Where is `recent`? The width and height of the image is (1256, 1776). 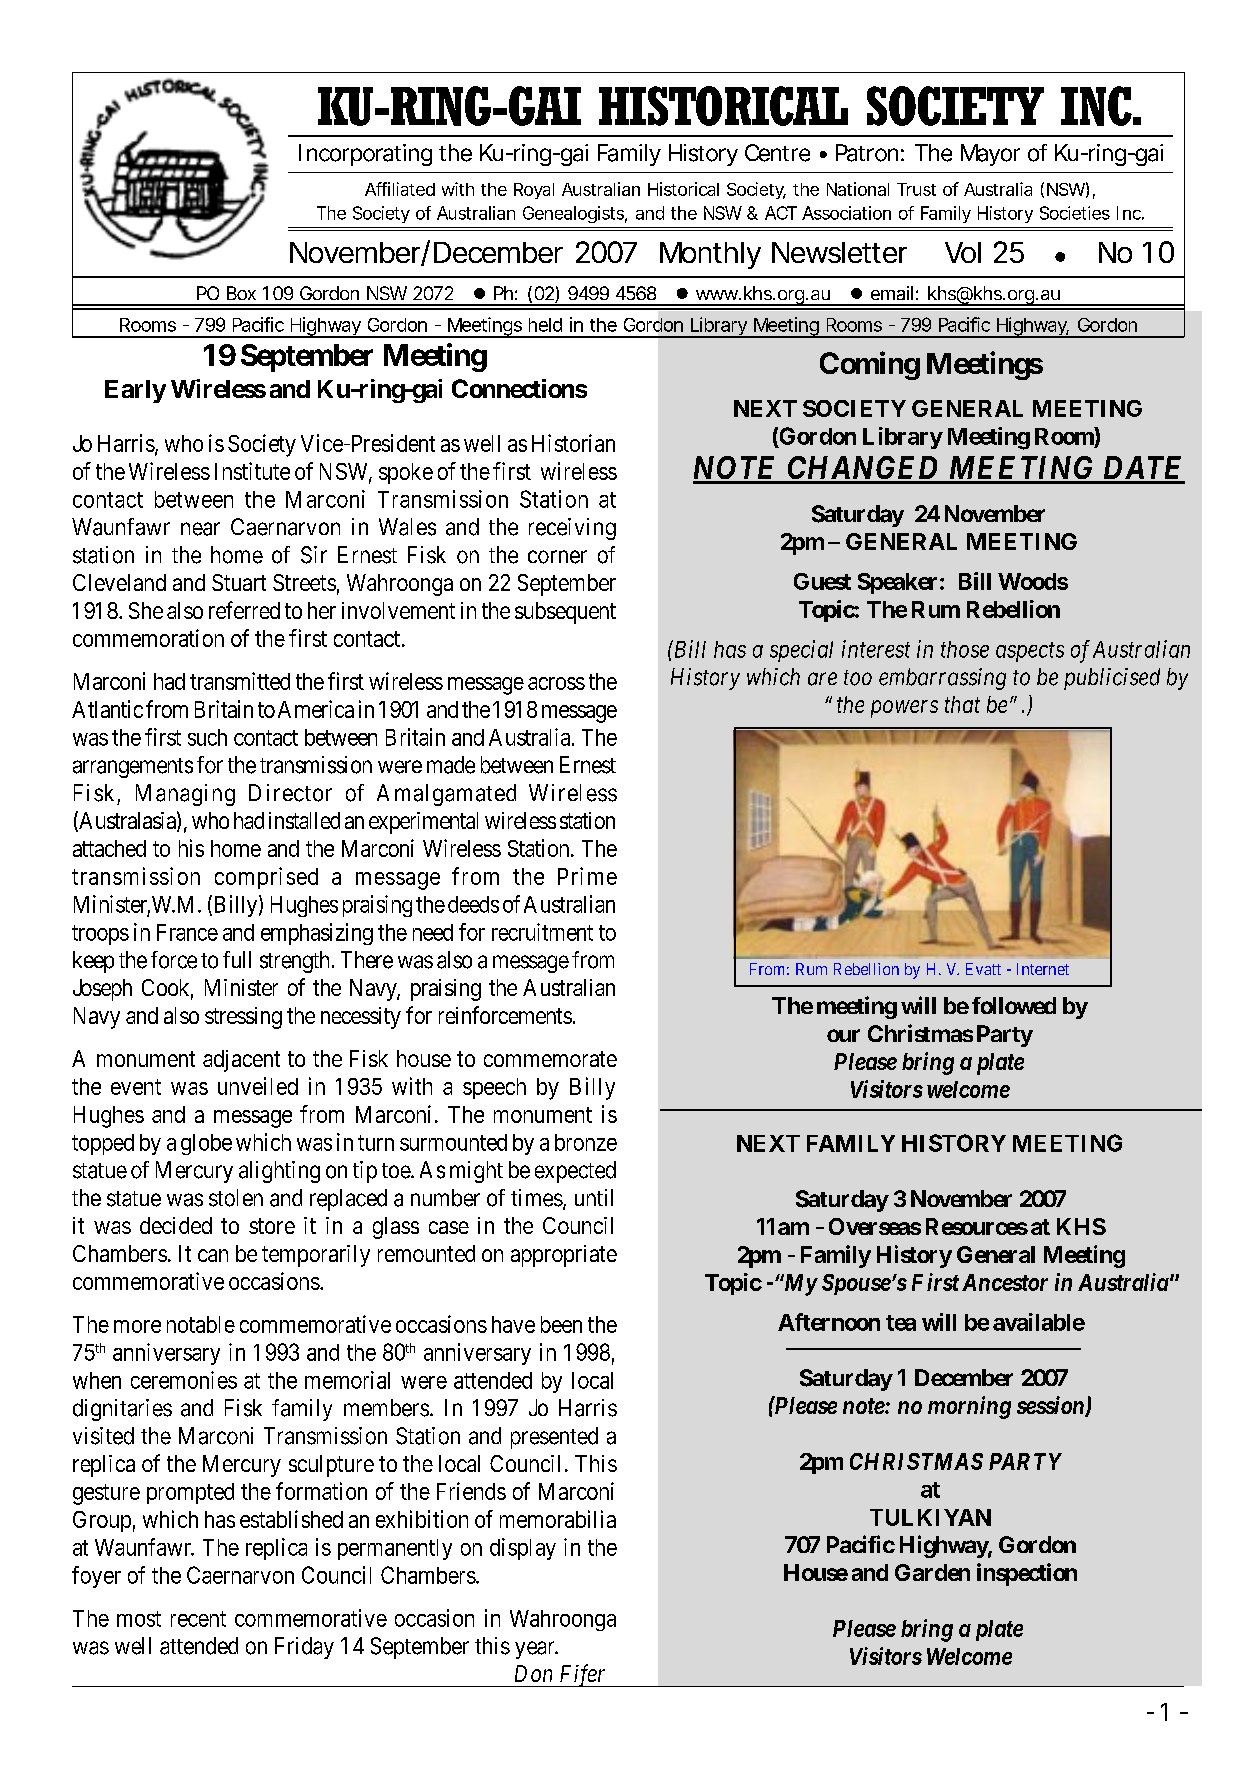
recent is located at coordinates (198, 1619).
